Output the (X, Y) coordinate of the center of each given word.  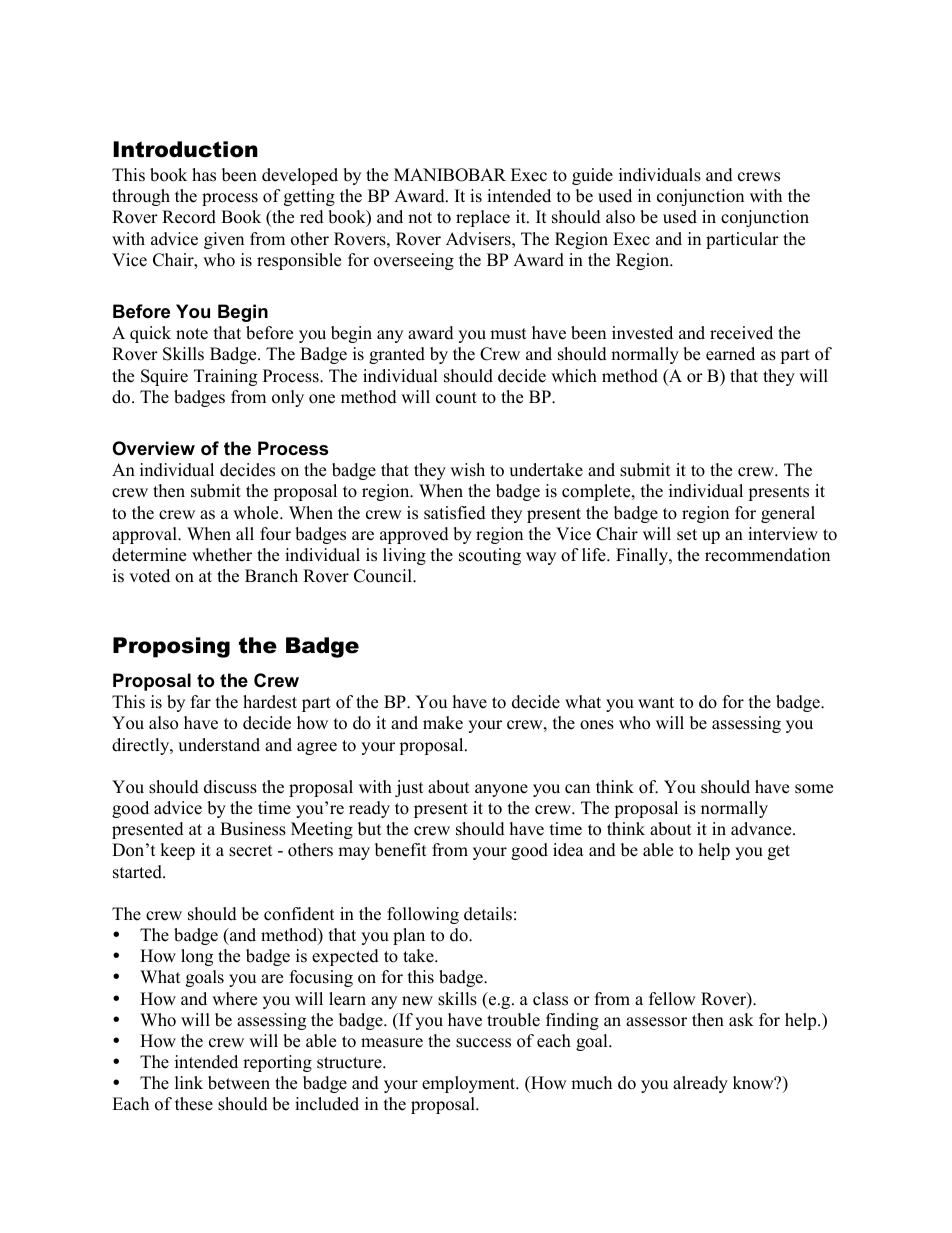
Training (225, 377)
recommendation (767, 555)
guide (592, 176)
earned (730, 354)
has (204, 175)
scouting (490, 556)
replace (483, 218)
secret (251, 851)
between (239, 1083)
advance (762, 829)
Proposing (171, 647)
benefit (401, 850)
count (456, 398)
